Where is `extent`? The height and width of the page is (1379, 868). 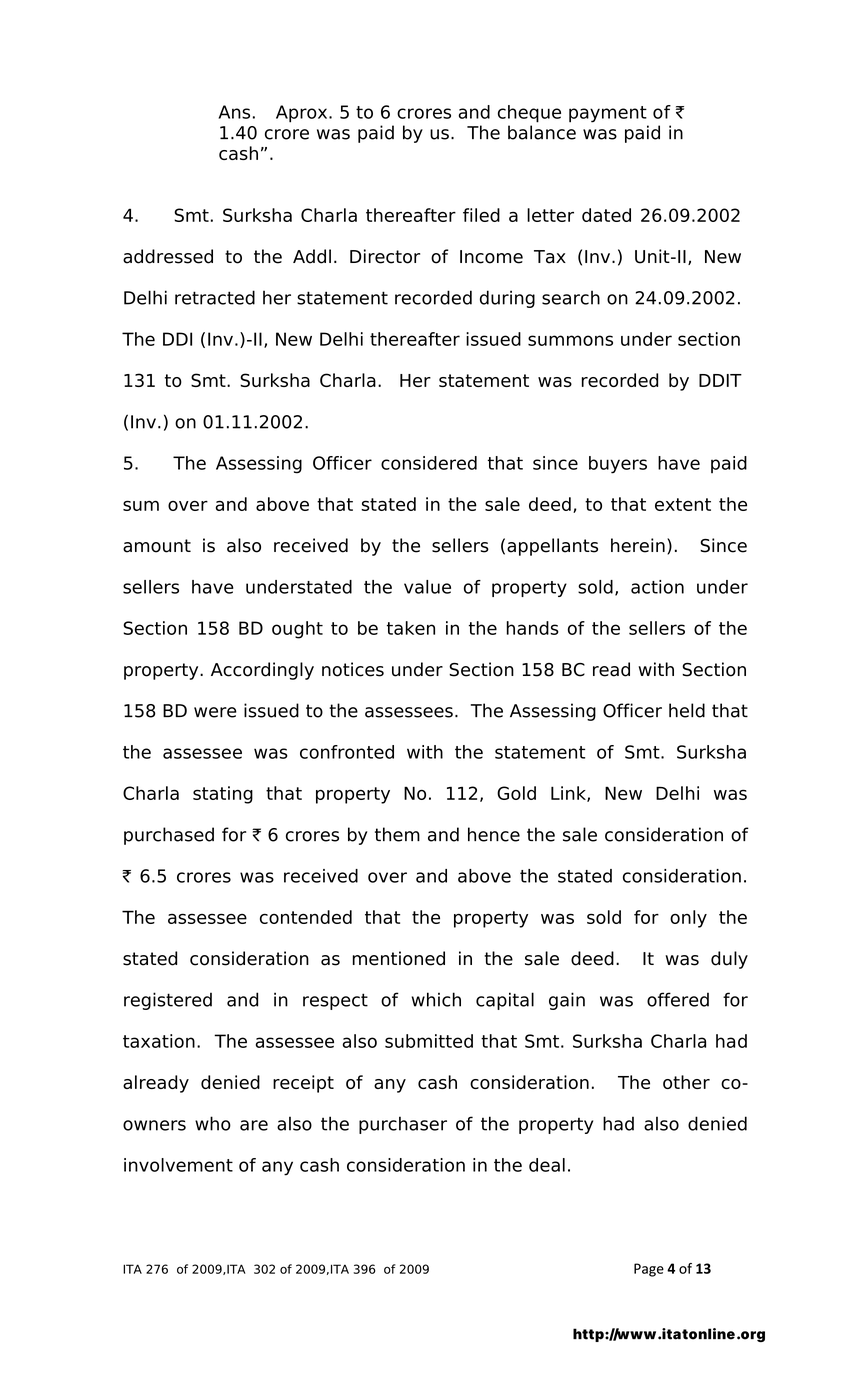 extent is located at coordinates (683, 504).
